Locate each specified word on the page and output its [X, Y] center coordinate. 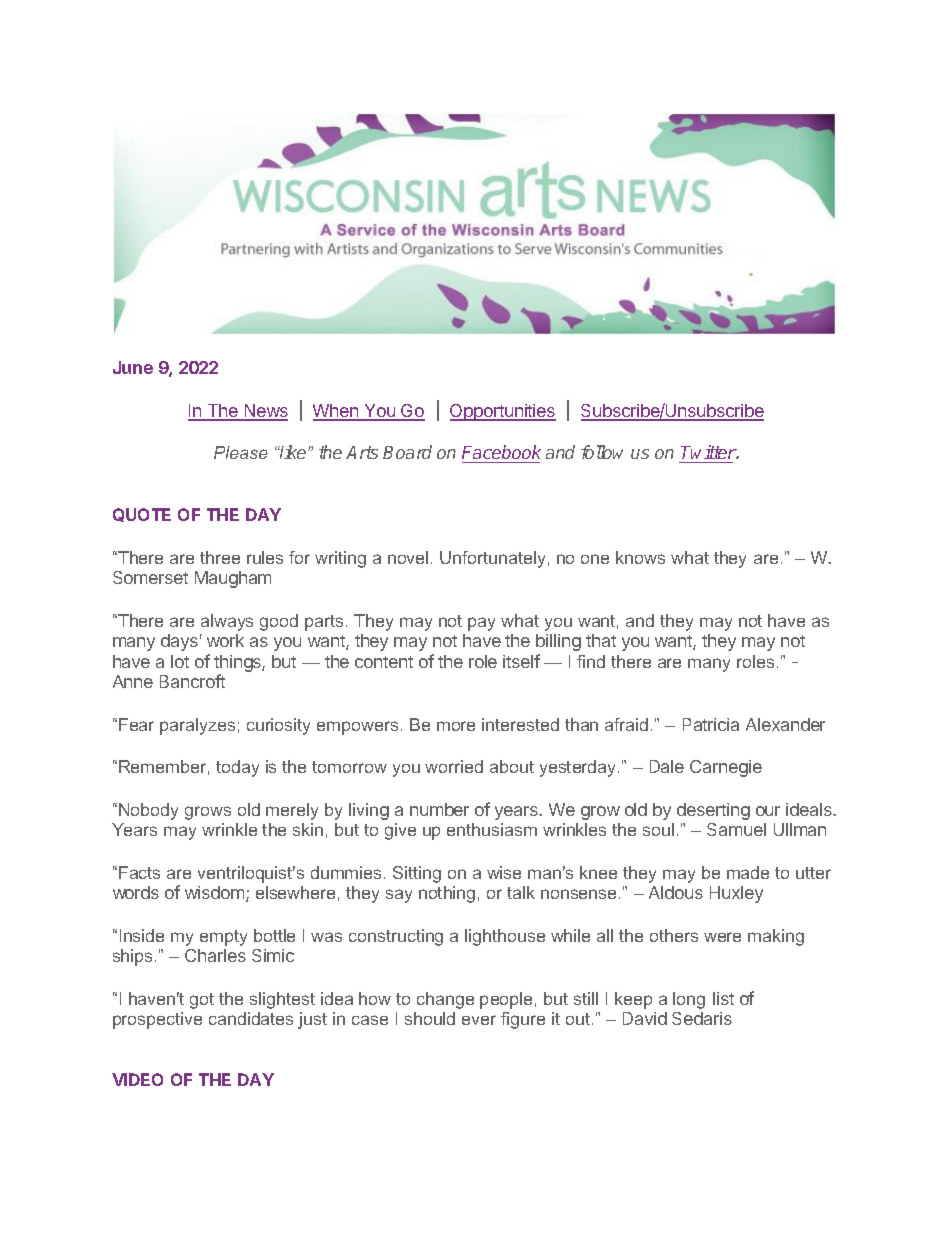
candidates [251, 1018]
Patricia [711, 724]
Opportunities [503, 412]
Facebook [501, 452]
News [265, 412]
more [456, 726]
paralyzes [197, 726]
